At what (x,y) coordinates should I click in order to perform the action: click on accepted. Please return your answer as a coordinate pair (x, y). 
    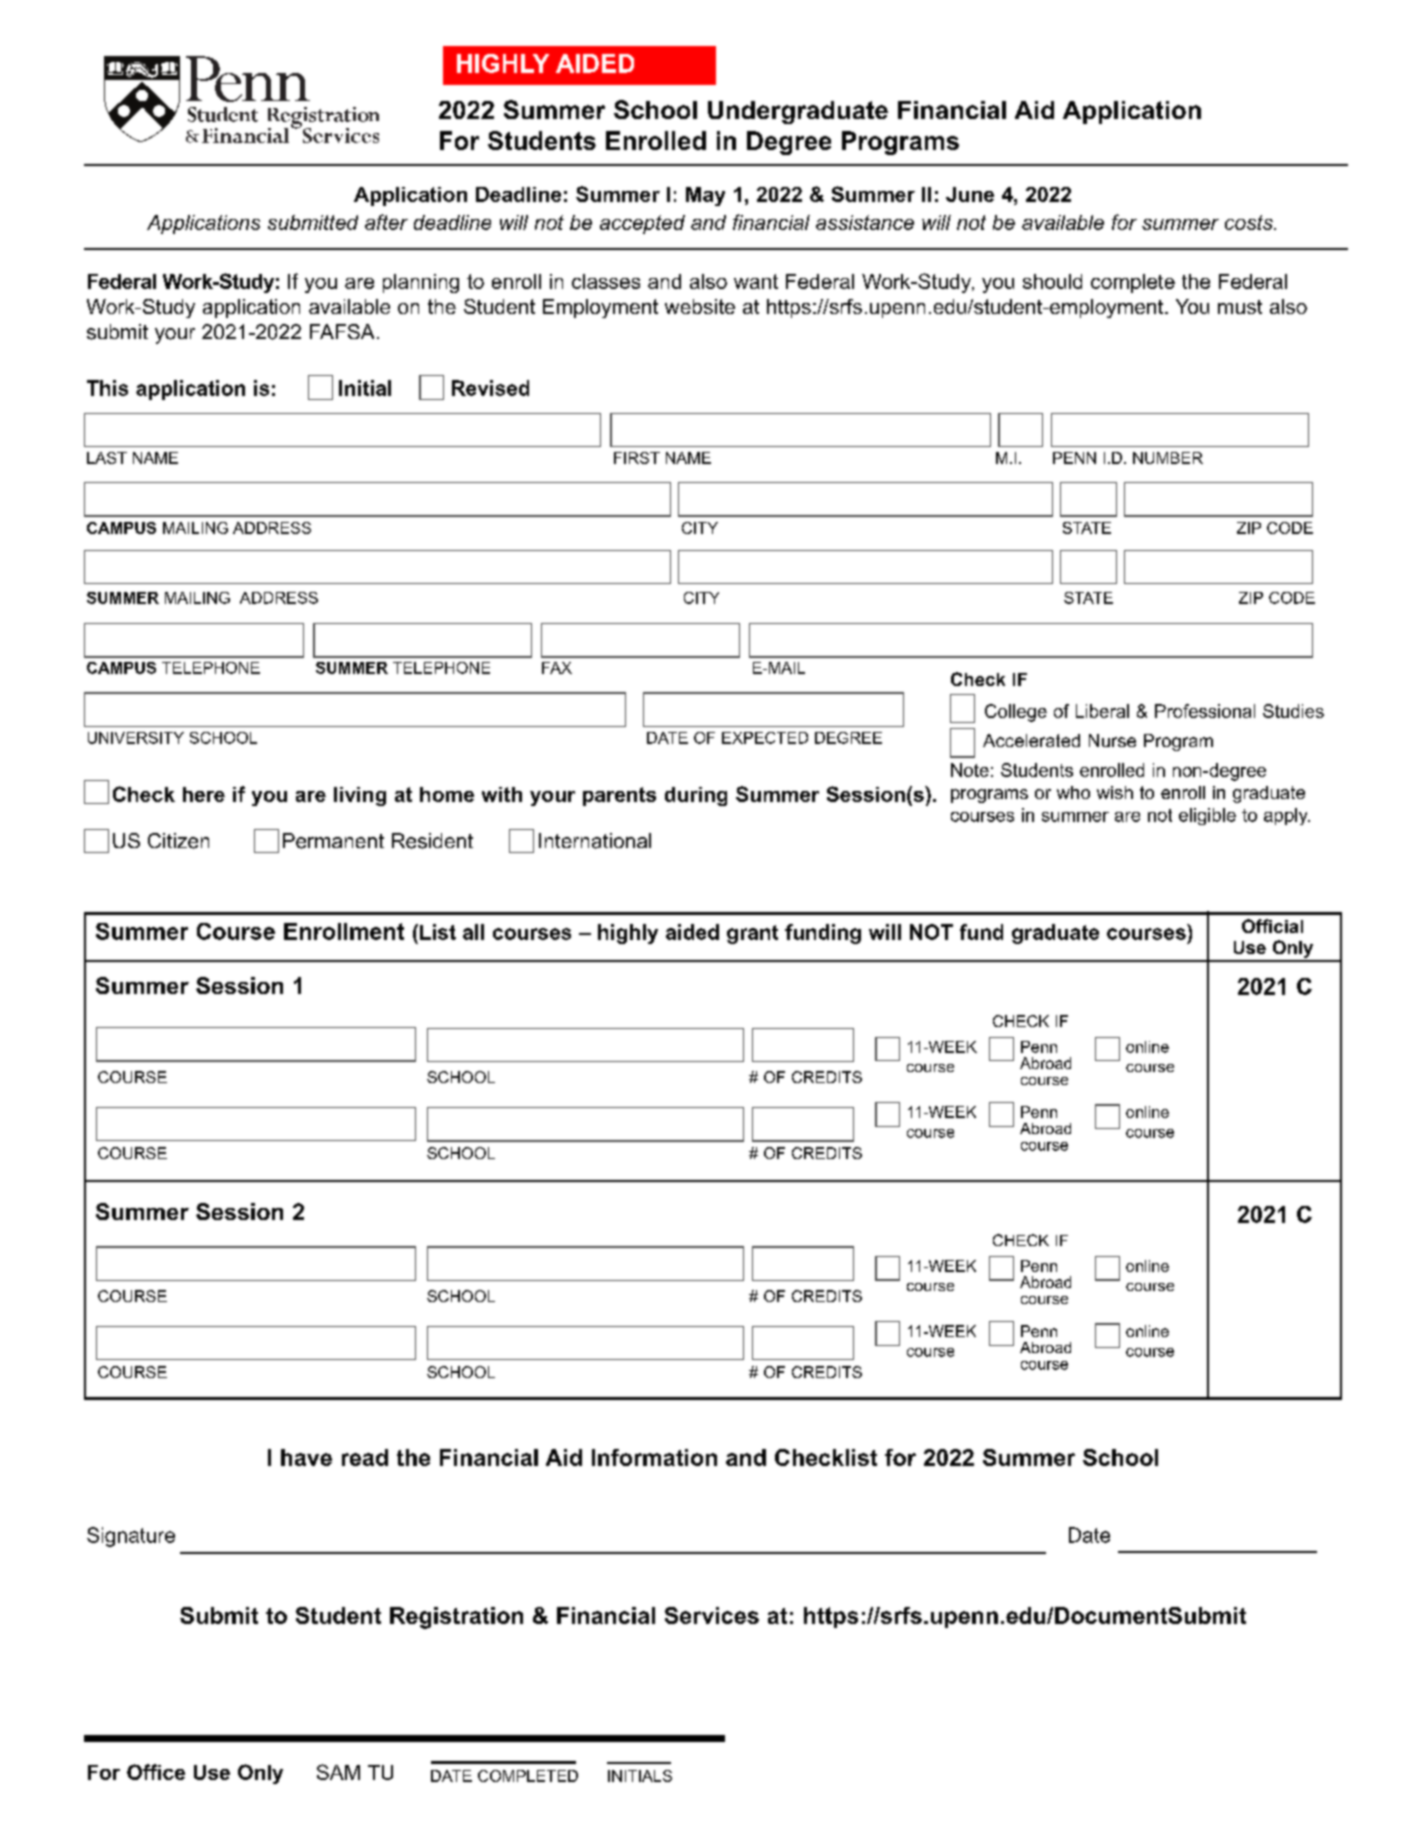
    Looking at the image, I should click on (642, 224).
